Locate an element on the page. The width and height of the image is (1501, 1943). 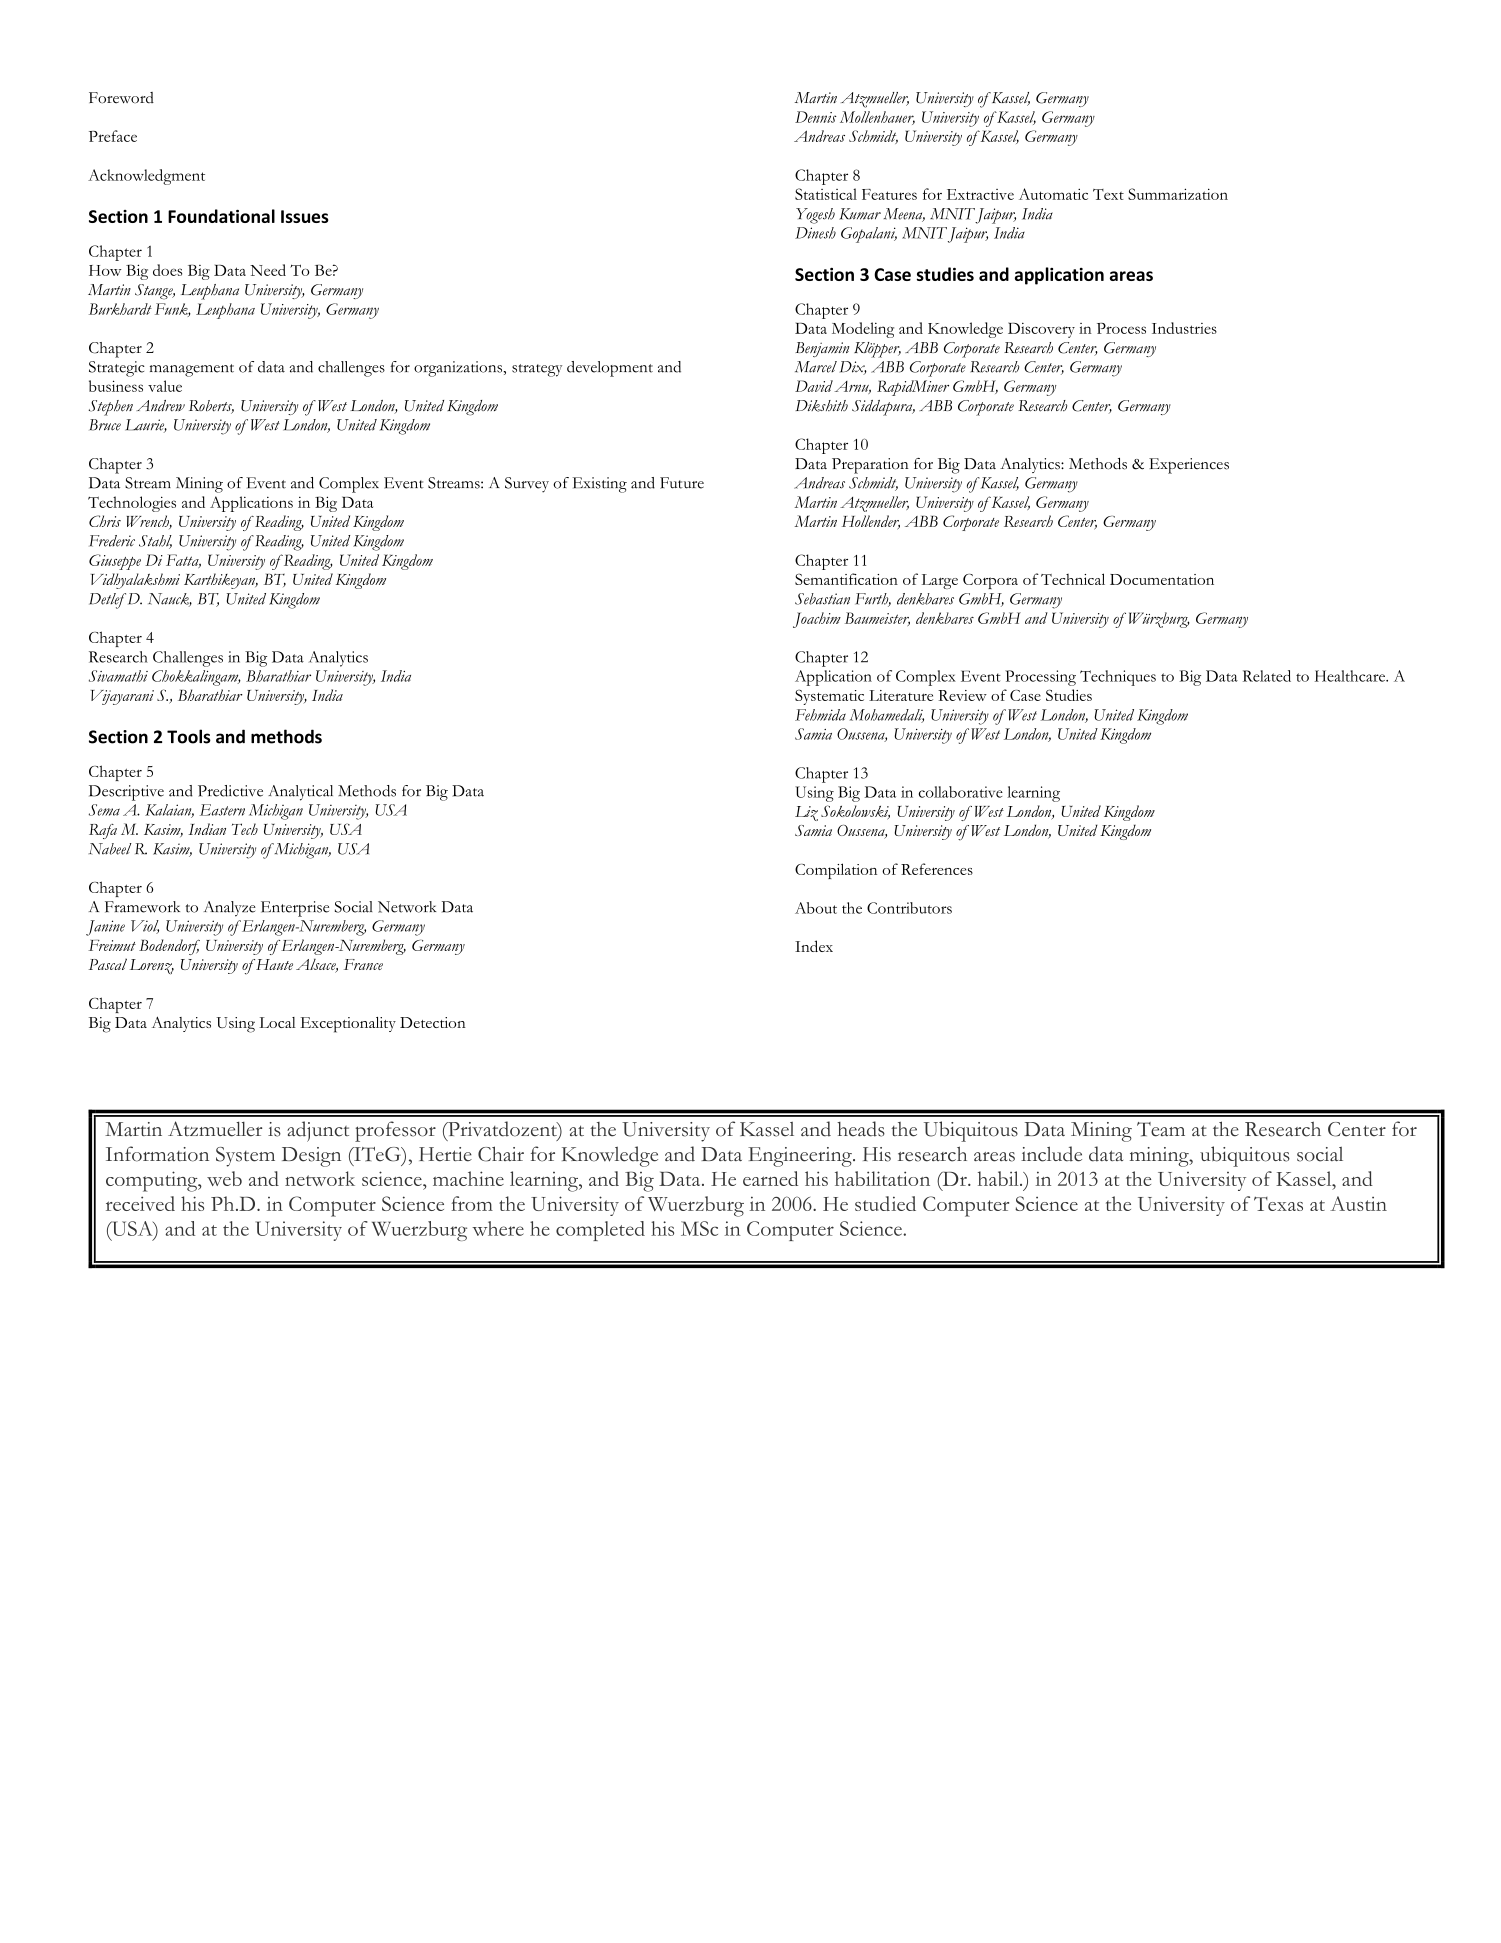
Summarization is located at coordinates (1178, 194).
